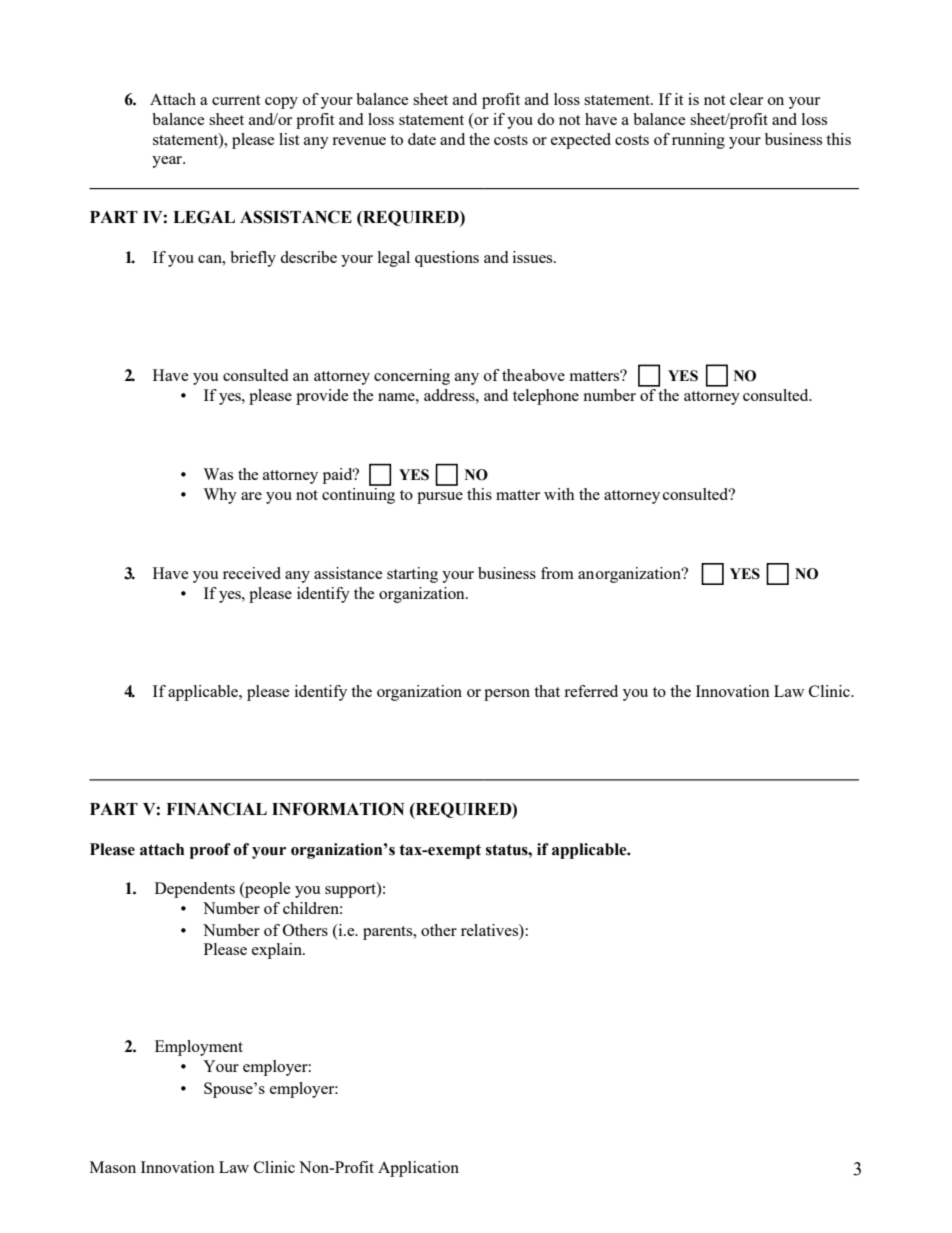 The height and width of the screenshot is (1233, 952). Describe the element at coordinates (591, 691) in the screenshot. I see `referred` at that location.
